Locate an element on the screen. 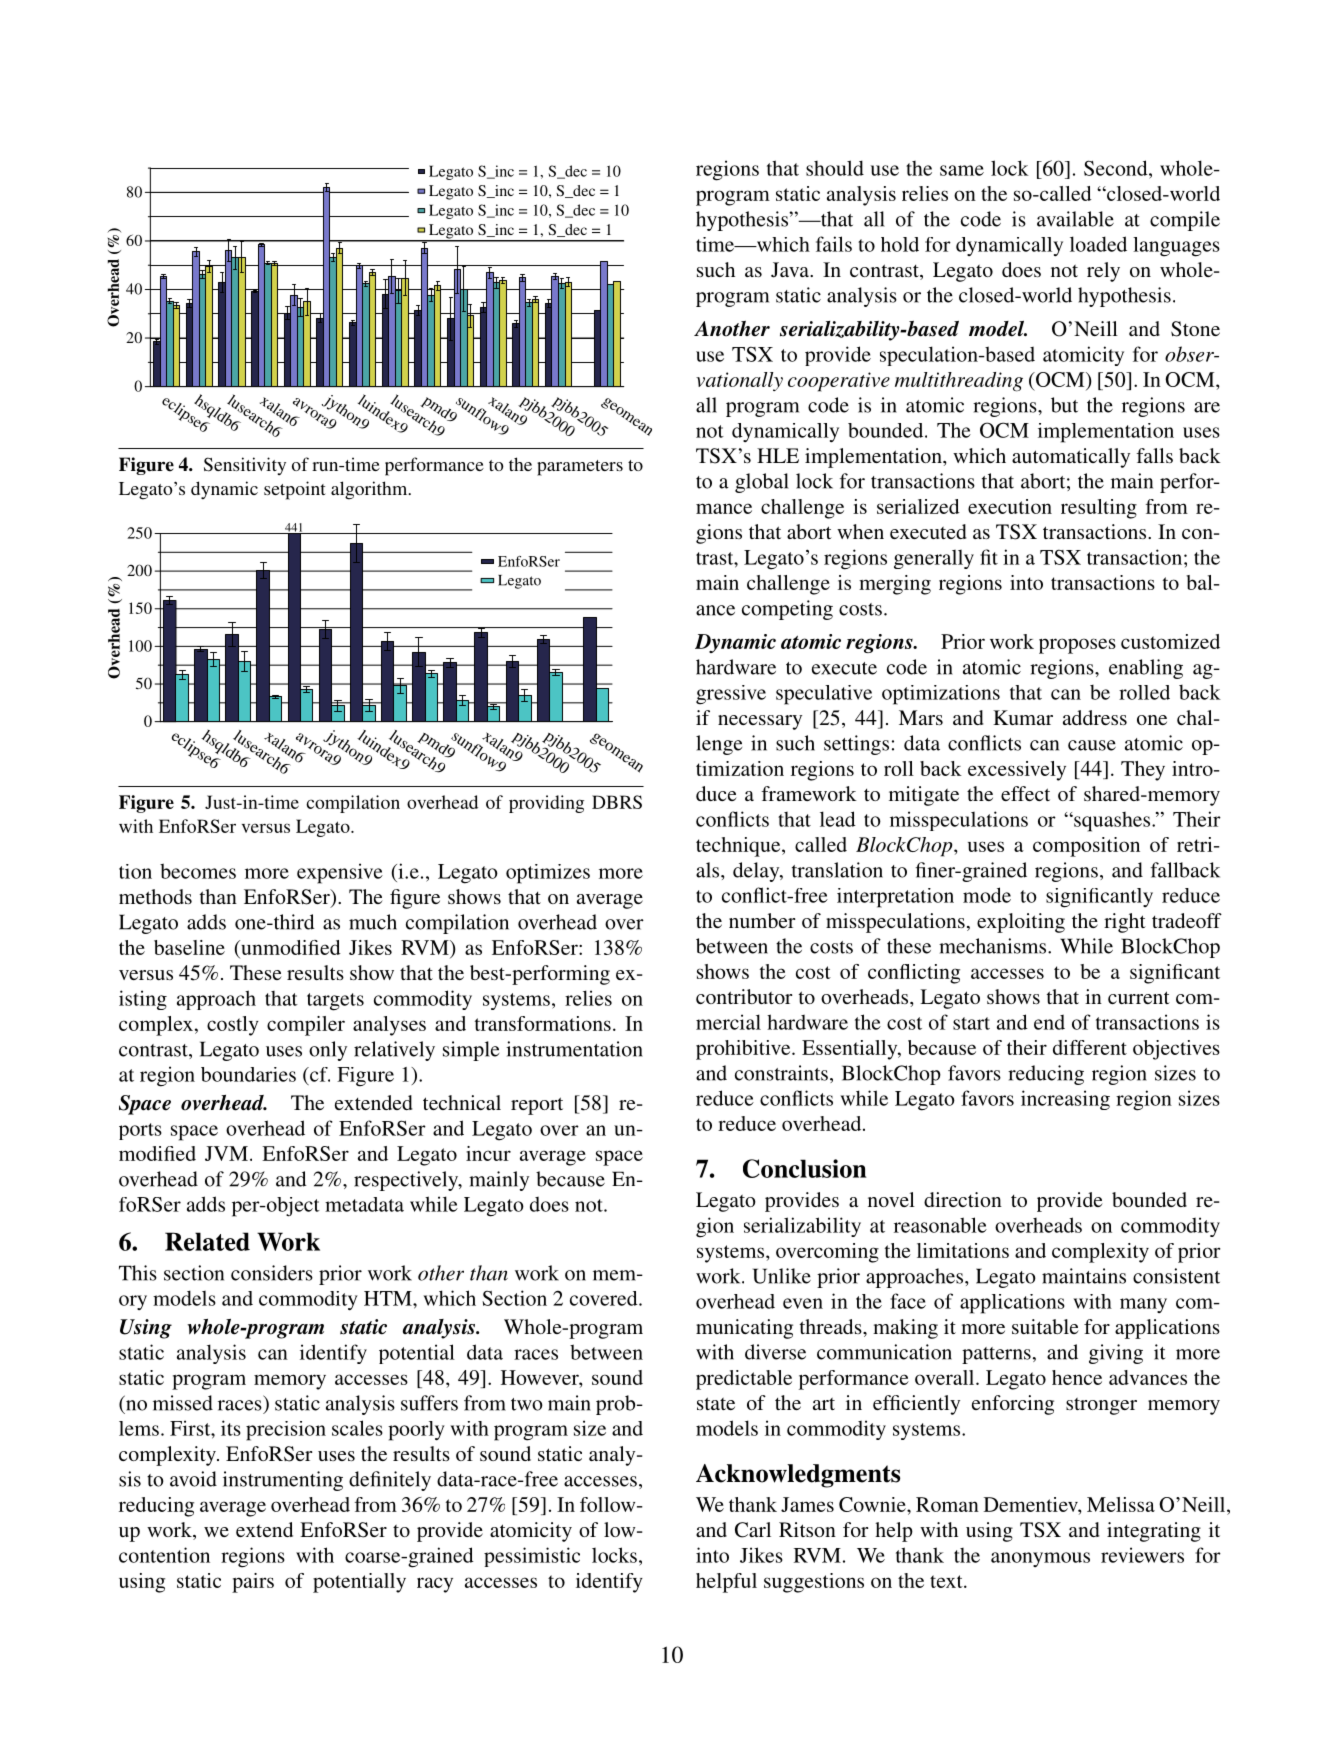  proposes is located at coordinates (1077, 646).
